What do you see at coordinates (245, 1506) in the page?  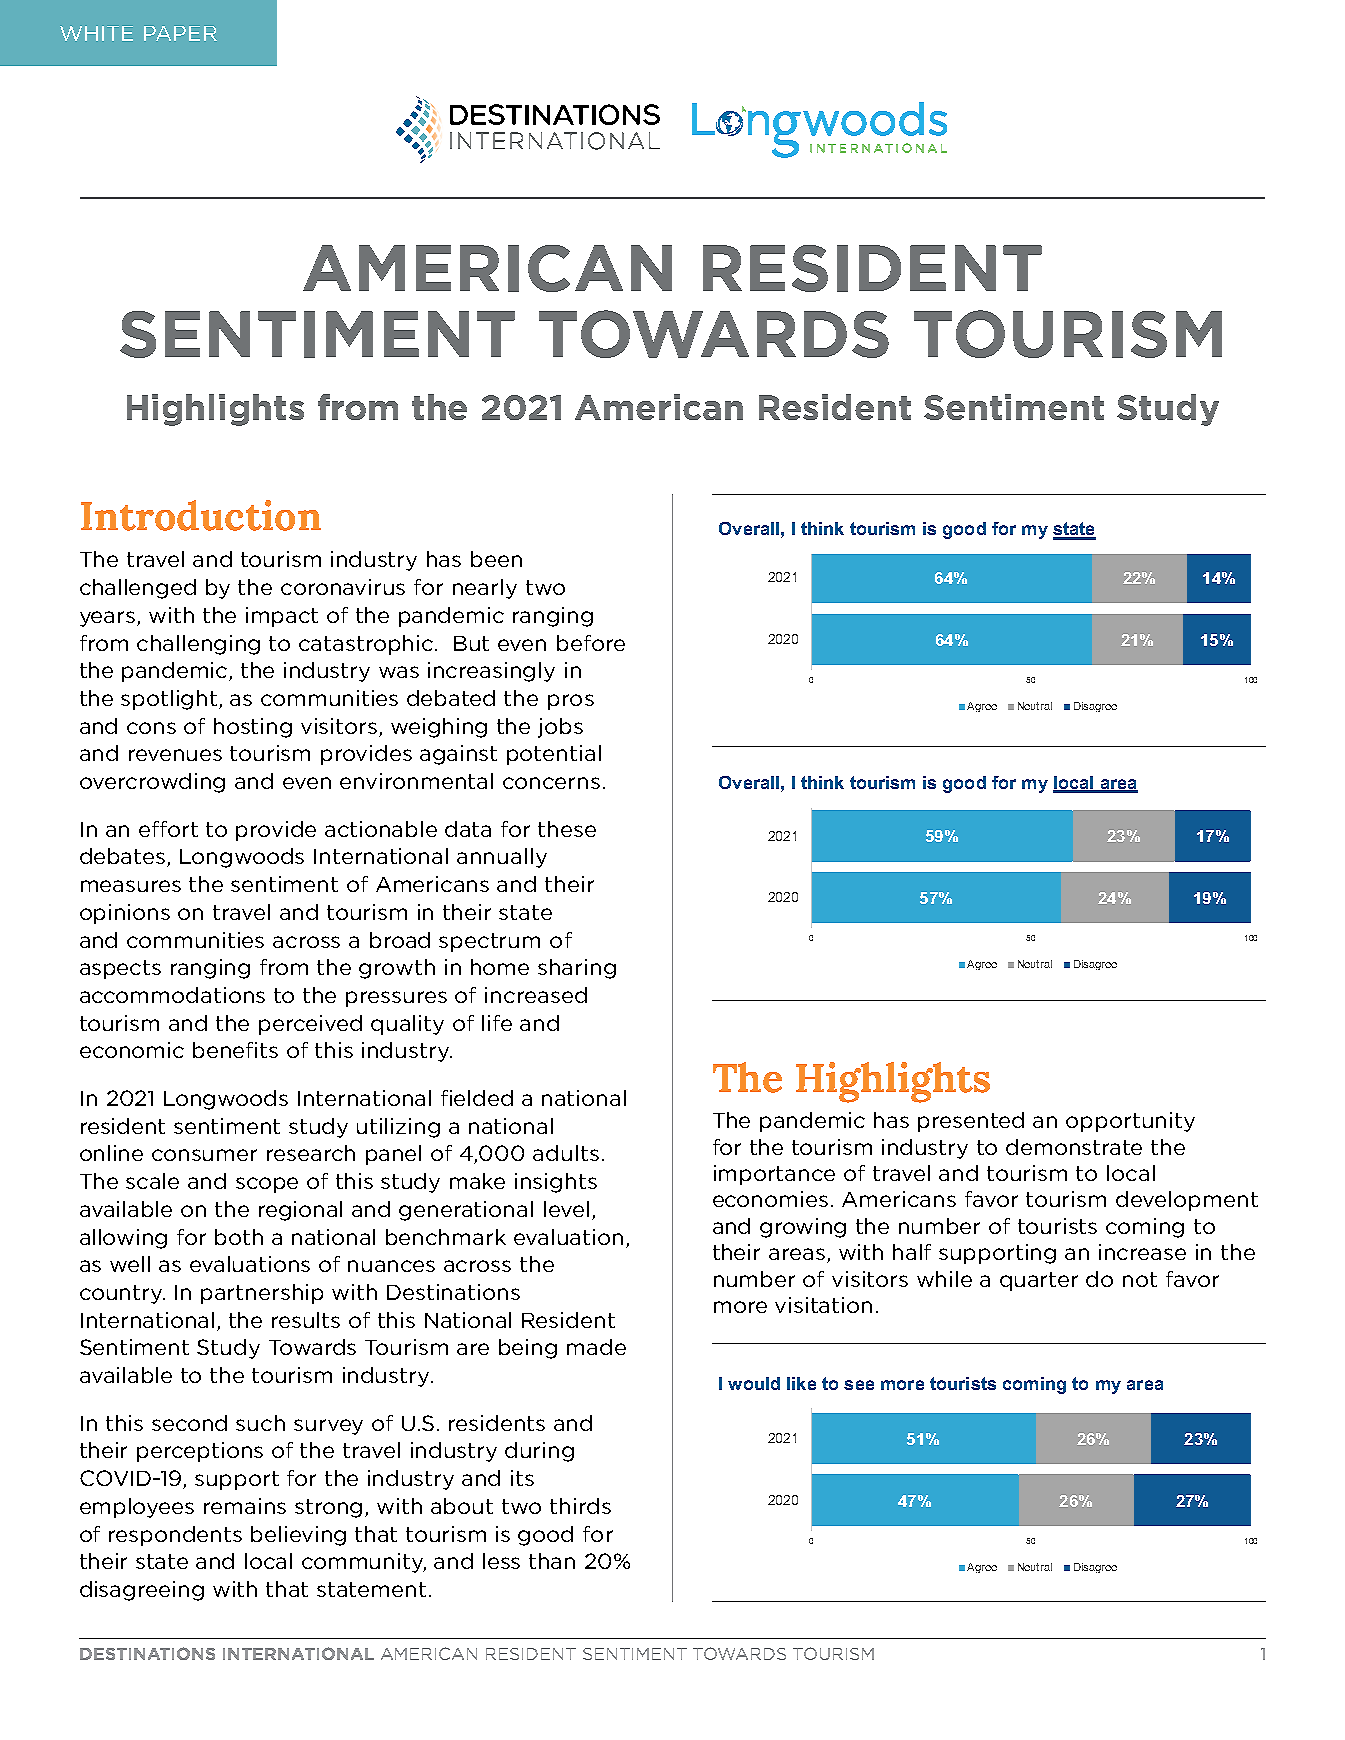 I see `remains` at bounding box center [245, 1506].
